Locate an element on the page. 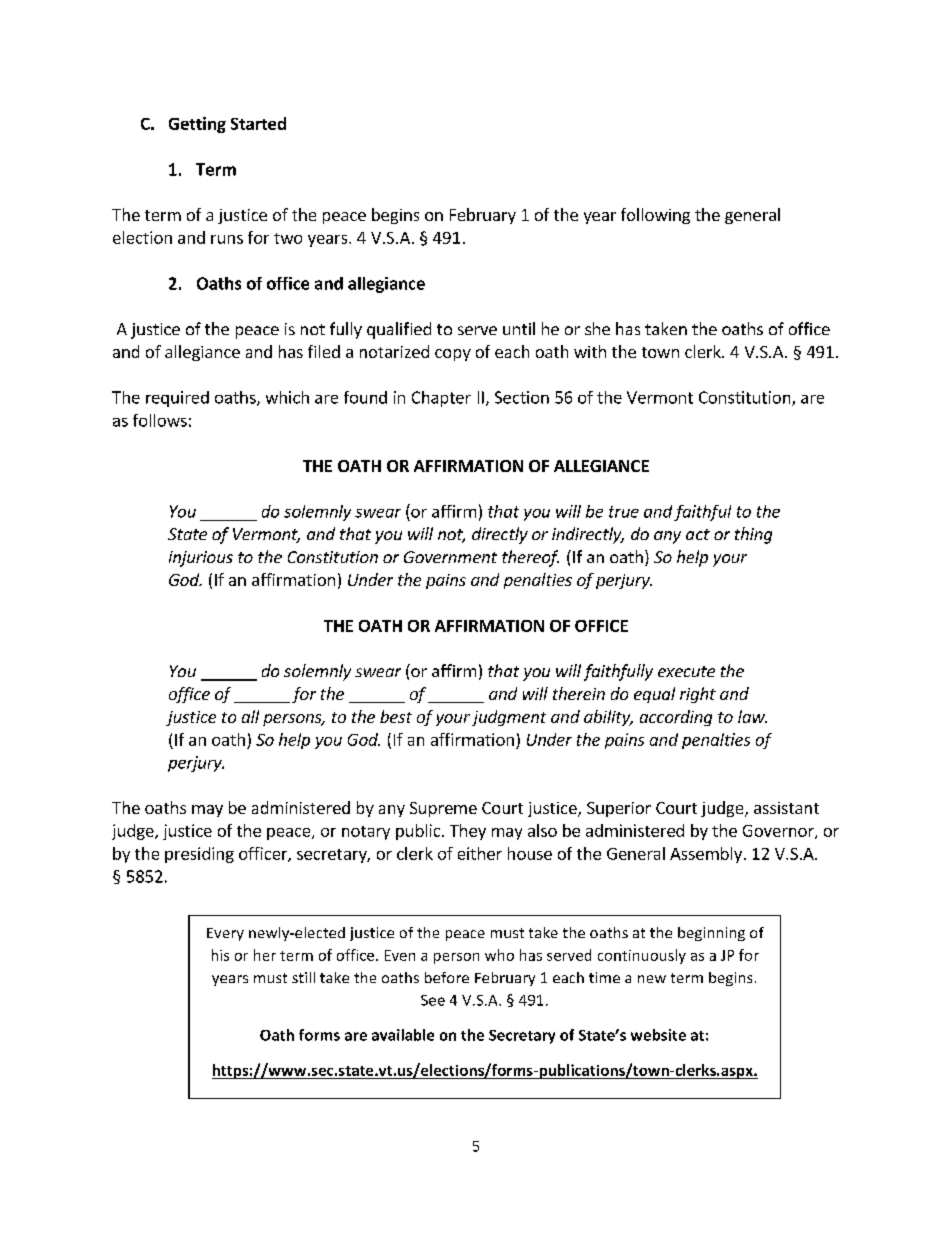  Government is located at coordinates (450, 557).
